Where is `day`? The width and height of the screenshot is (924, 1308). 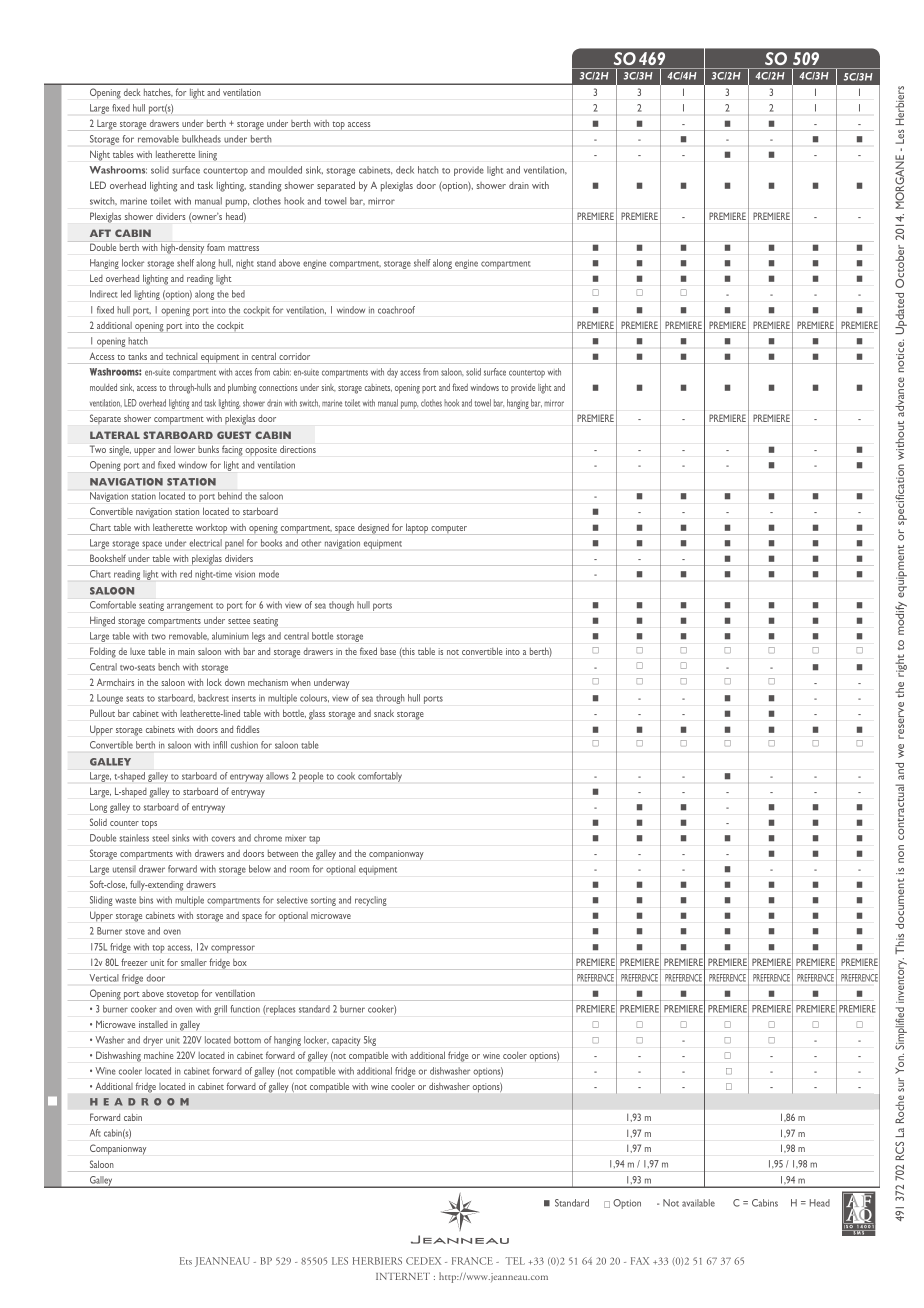 day is located at coordinates (392, 373).
